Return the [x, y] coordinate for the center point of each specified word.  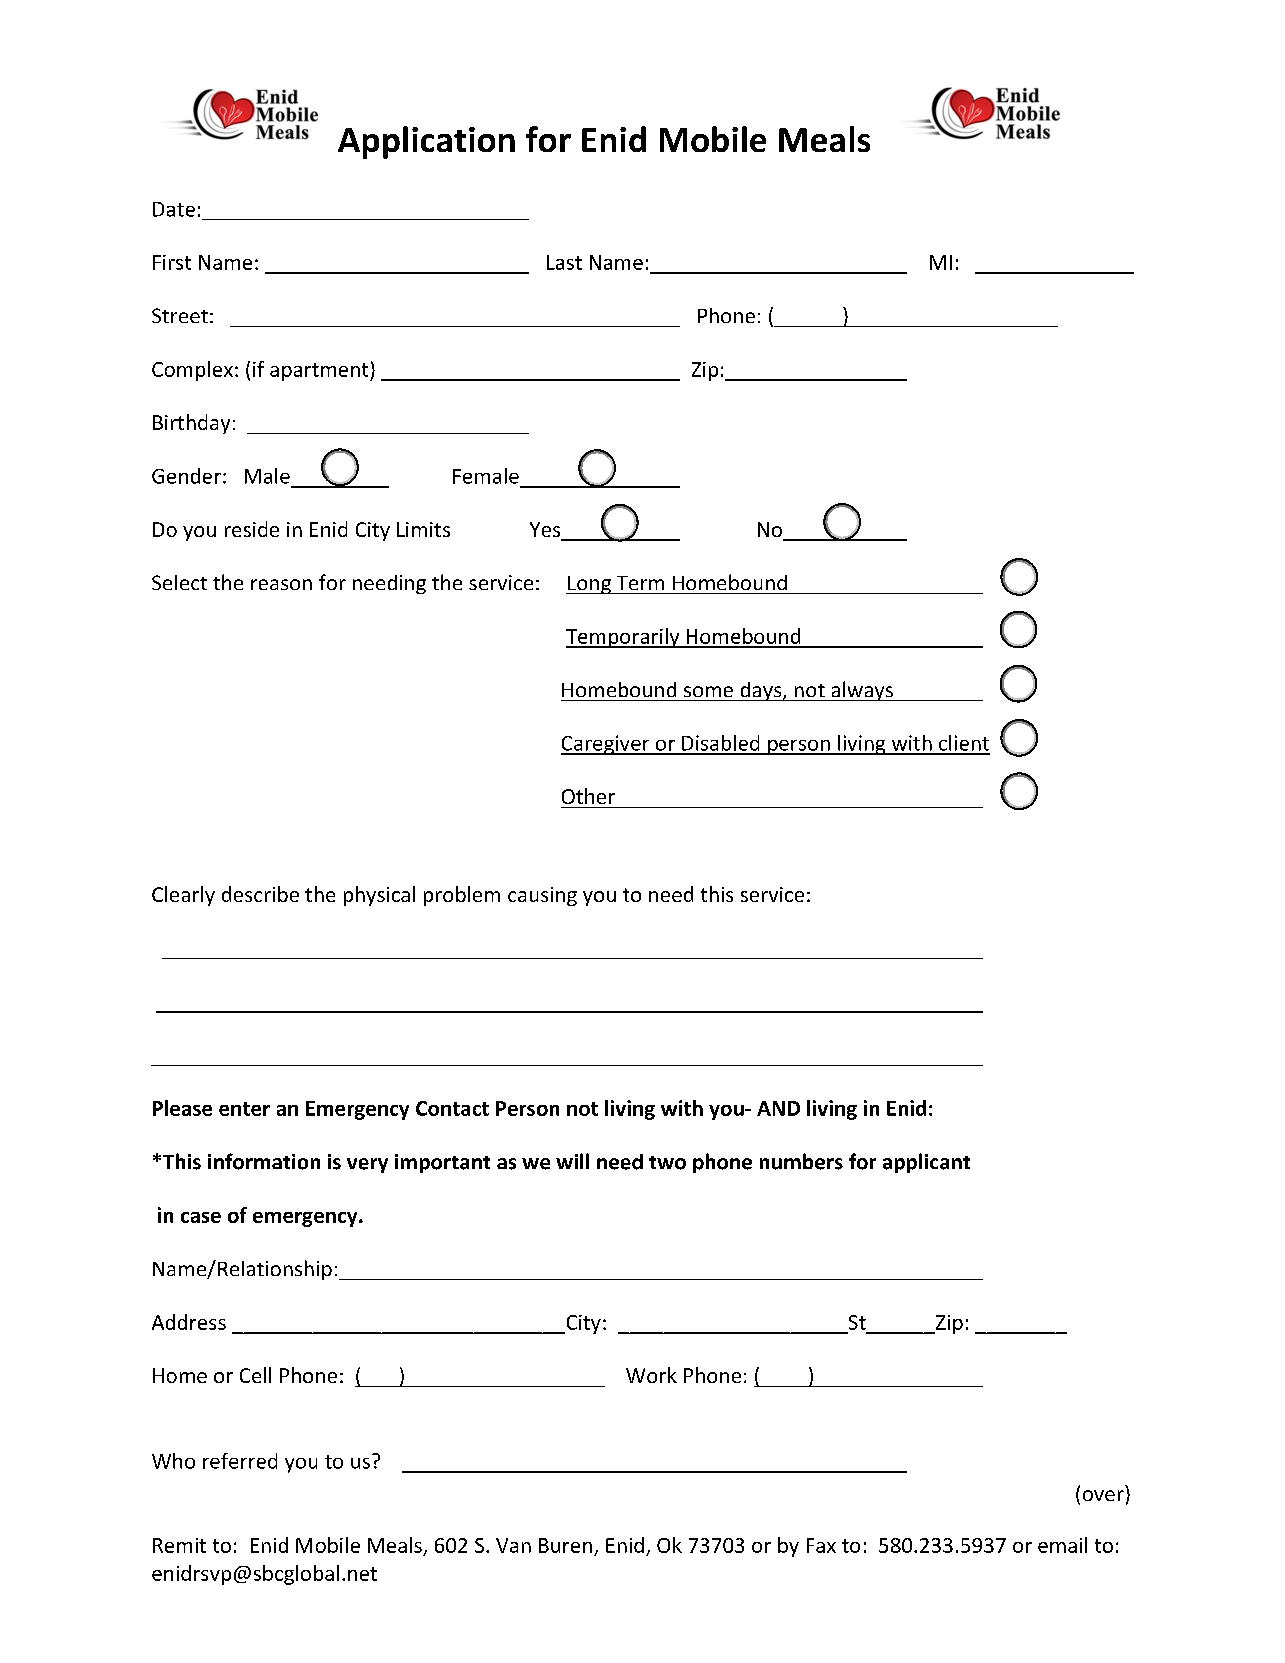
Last [564, 262]
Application [426, 142]
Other [588, 796]
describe [260, 894]
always [862, 691]
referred [240, 1461]
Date [174, 209]
